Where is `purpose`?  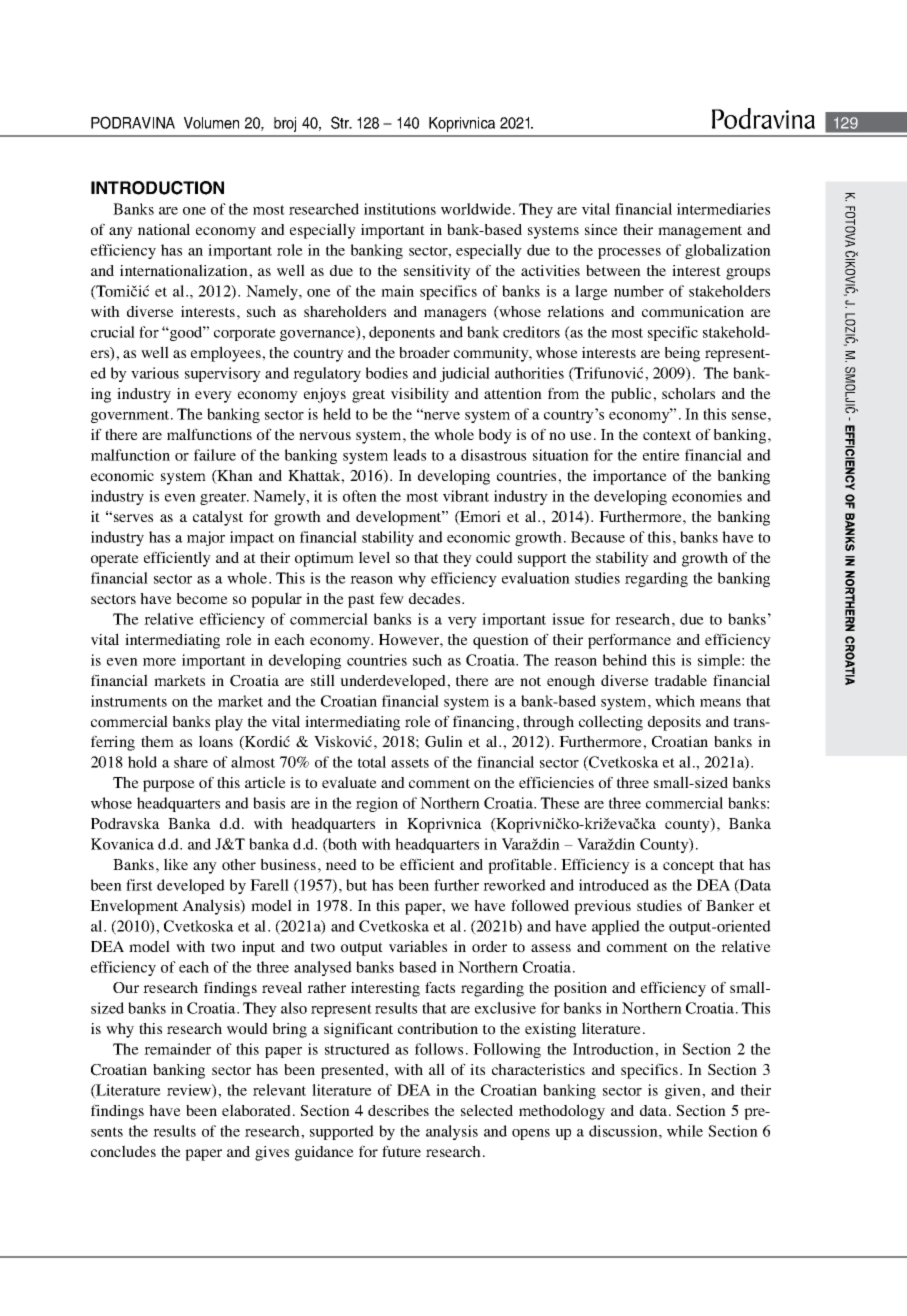 purpose is located at coordinates (169, 786).
